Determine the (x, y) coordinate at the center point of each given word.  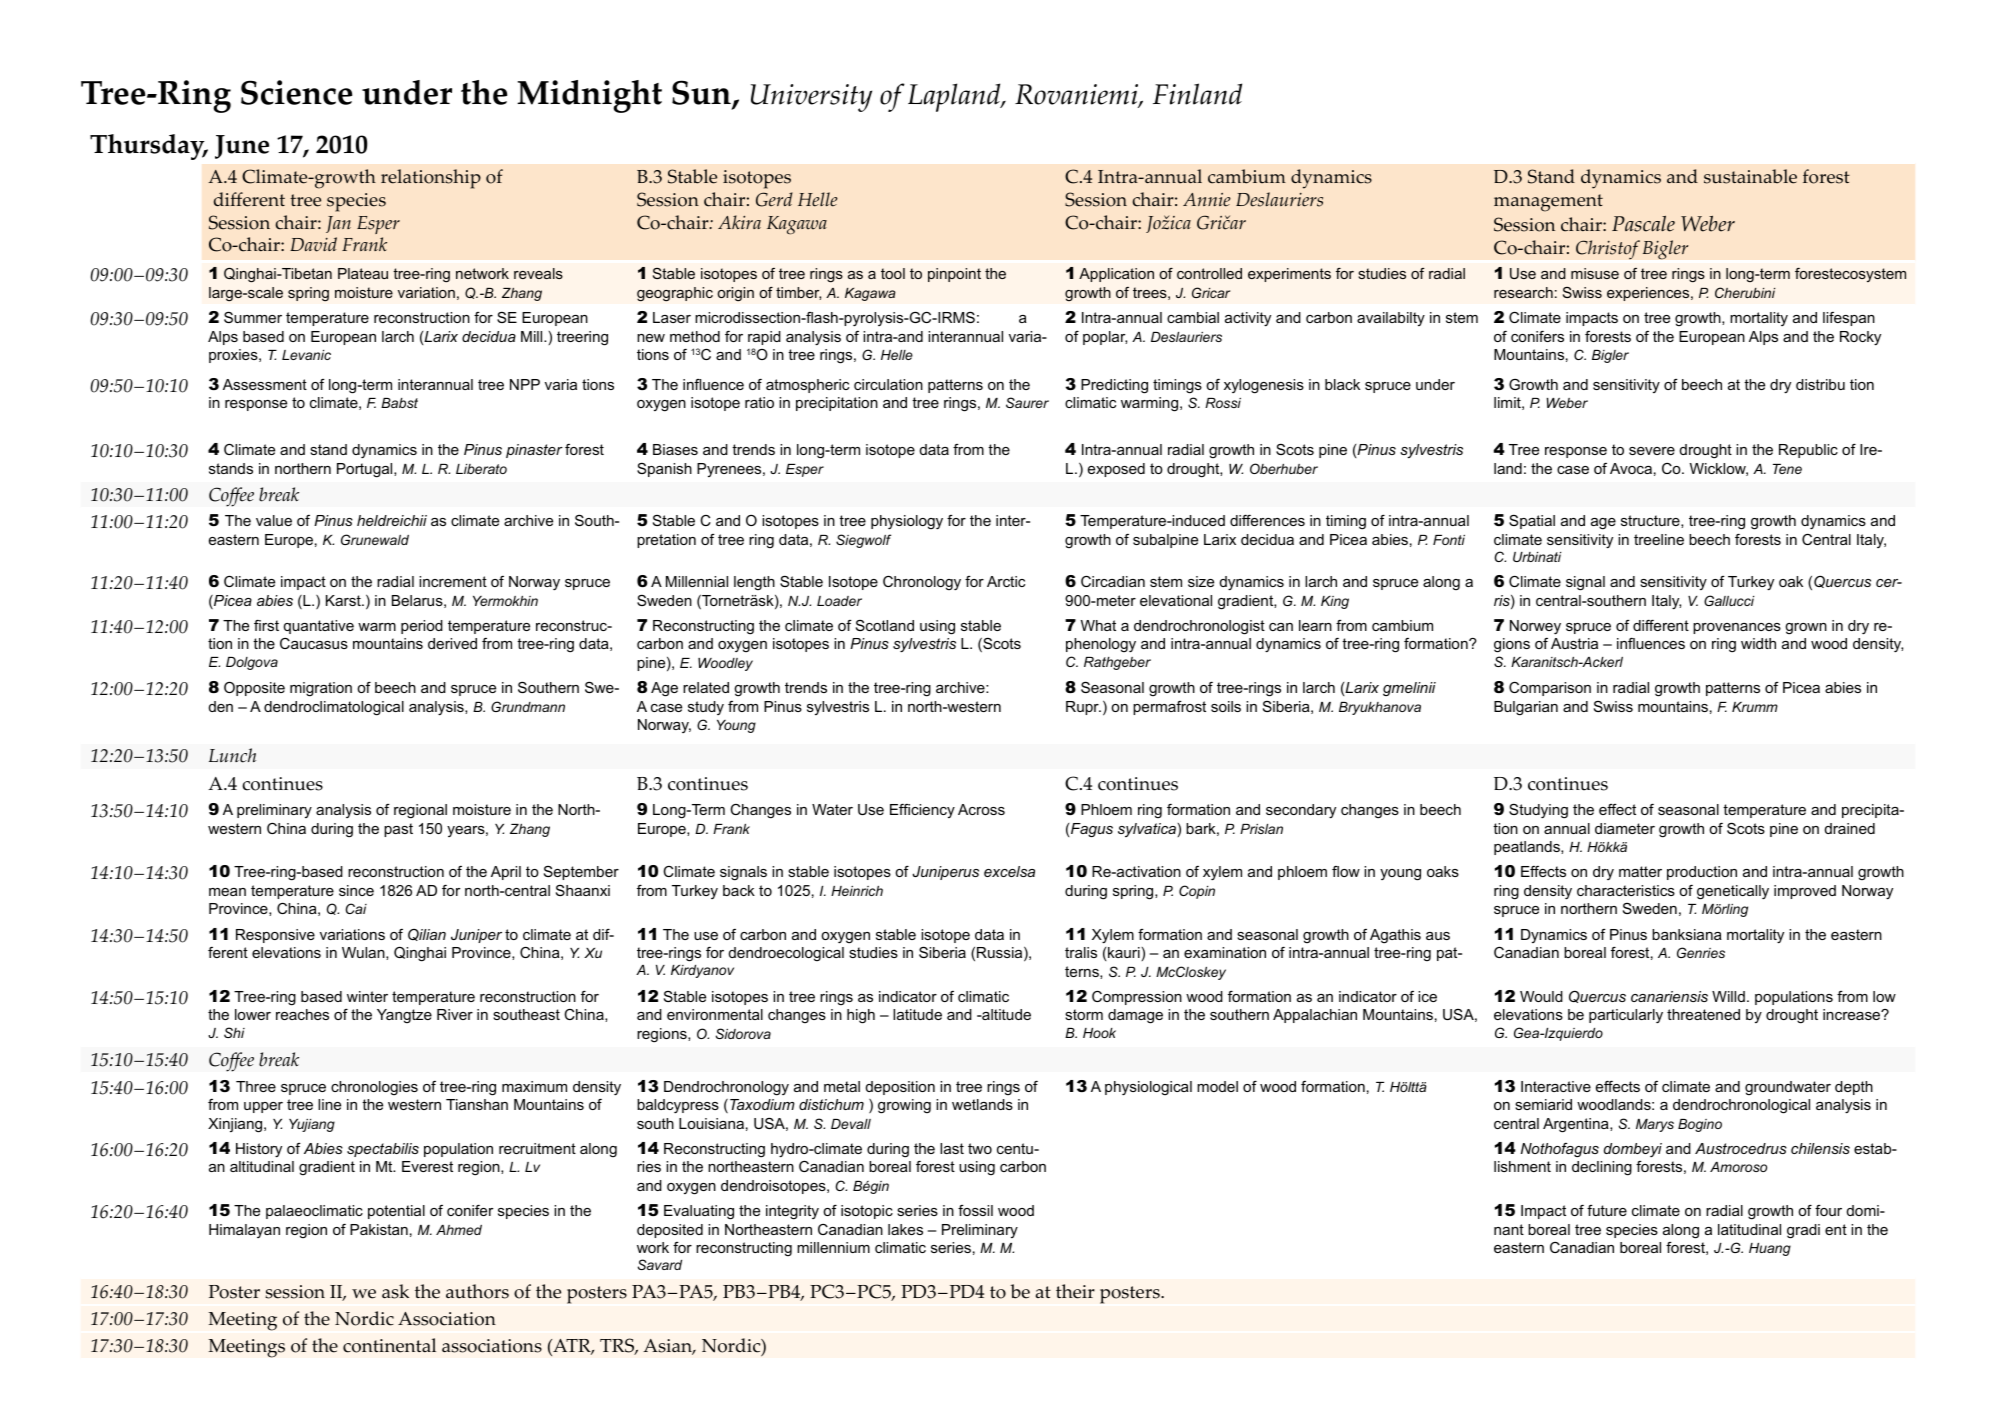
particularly (1626, 1016)
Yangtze (404, 1016)
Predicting (1114, 386)
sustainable (1750, 176)
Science (296, 92)
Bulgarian (1526, 708)
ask (395, 1291)
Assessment (265, 384)
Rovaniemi (1077, 96)
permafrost (1169, 708)
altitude (1005, 1014)
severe (1652, 451)
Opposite (254, 688)
